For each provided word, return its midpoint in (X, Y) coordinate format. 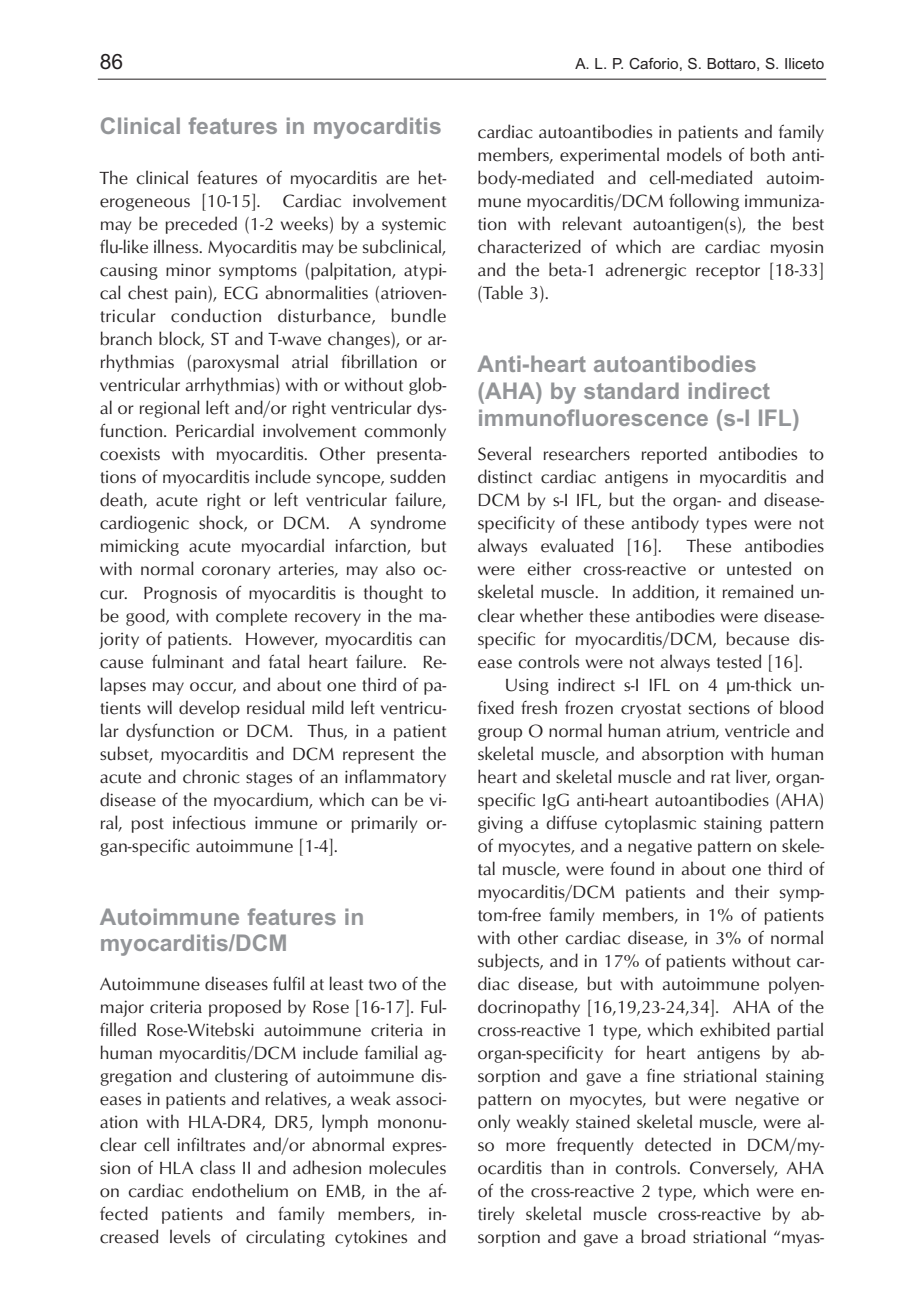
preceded (201, 225)
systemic (414, 225)
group (500, 734)
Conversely (733, 1169)
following (704, 202)
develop (209, 709)
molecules (407, 1167)
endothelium (240, 1190)
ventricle (757, 730)
